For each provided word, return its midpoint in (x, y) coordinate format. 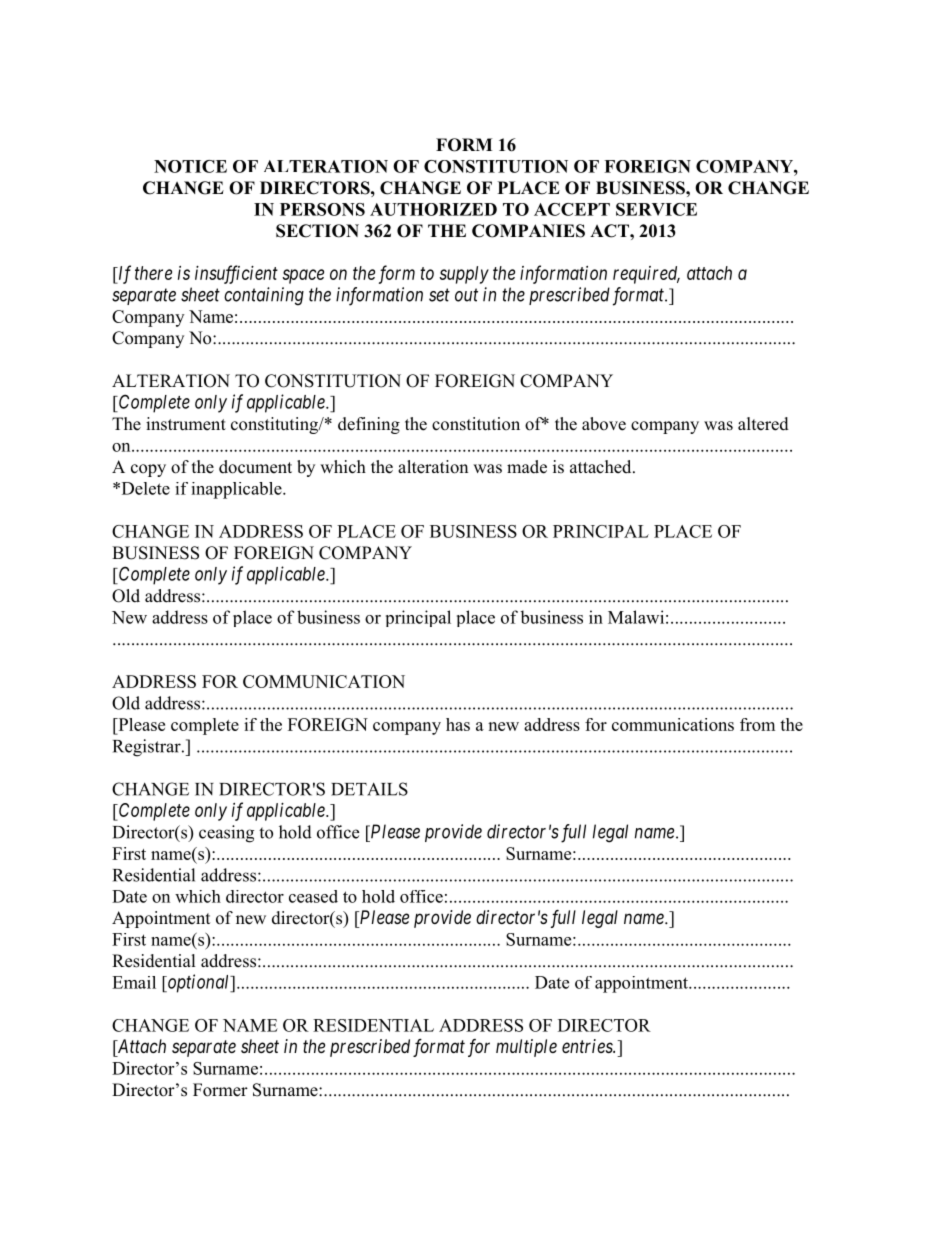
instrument (186, 424)
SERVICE (656, 209)
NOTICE (190, 166)
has (458, 724)
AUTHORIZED (433, 209)
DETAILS (369, 789)
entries (588, 1046)
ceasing (226, 834)
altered (763, 424)
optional (198, 983)
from (757, 724)
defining (369, 425)
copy (148, 470)
